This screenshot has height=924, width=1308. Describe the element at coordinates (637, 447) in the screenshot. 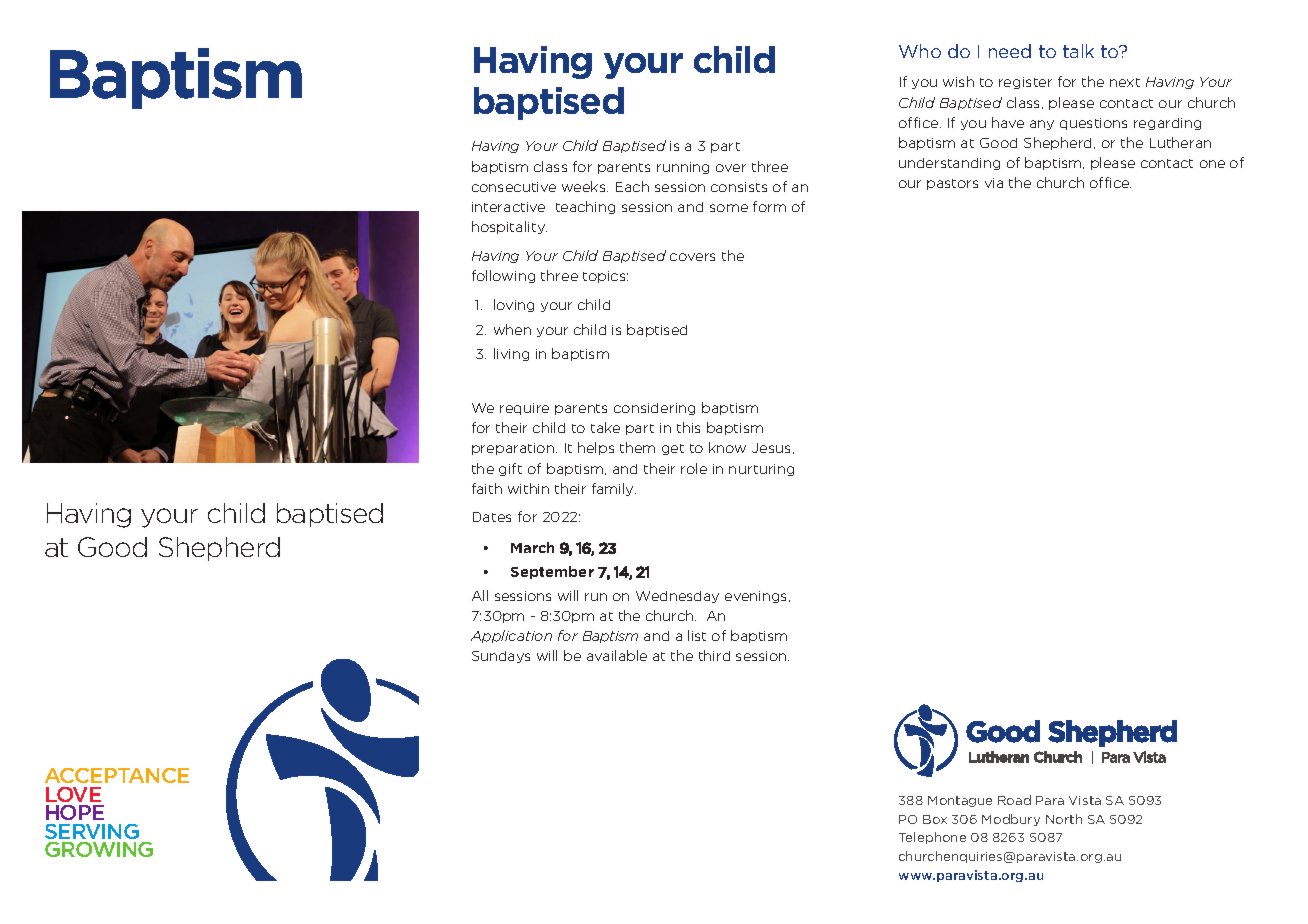

I see `them` at that location.
